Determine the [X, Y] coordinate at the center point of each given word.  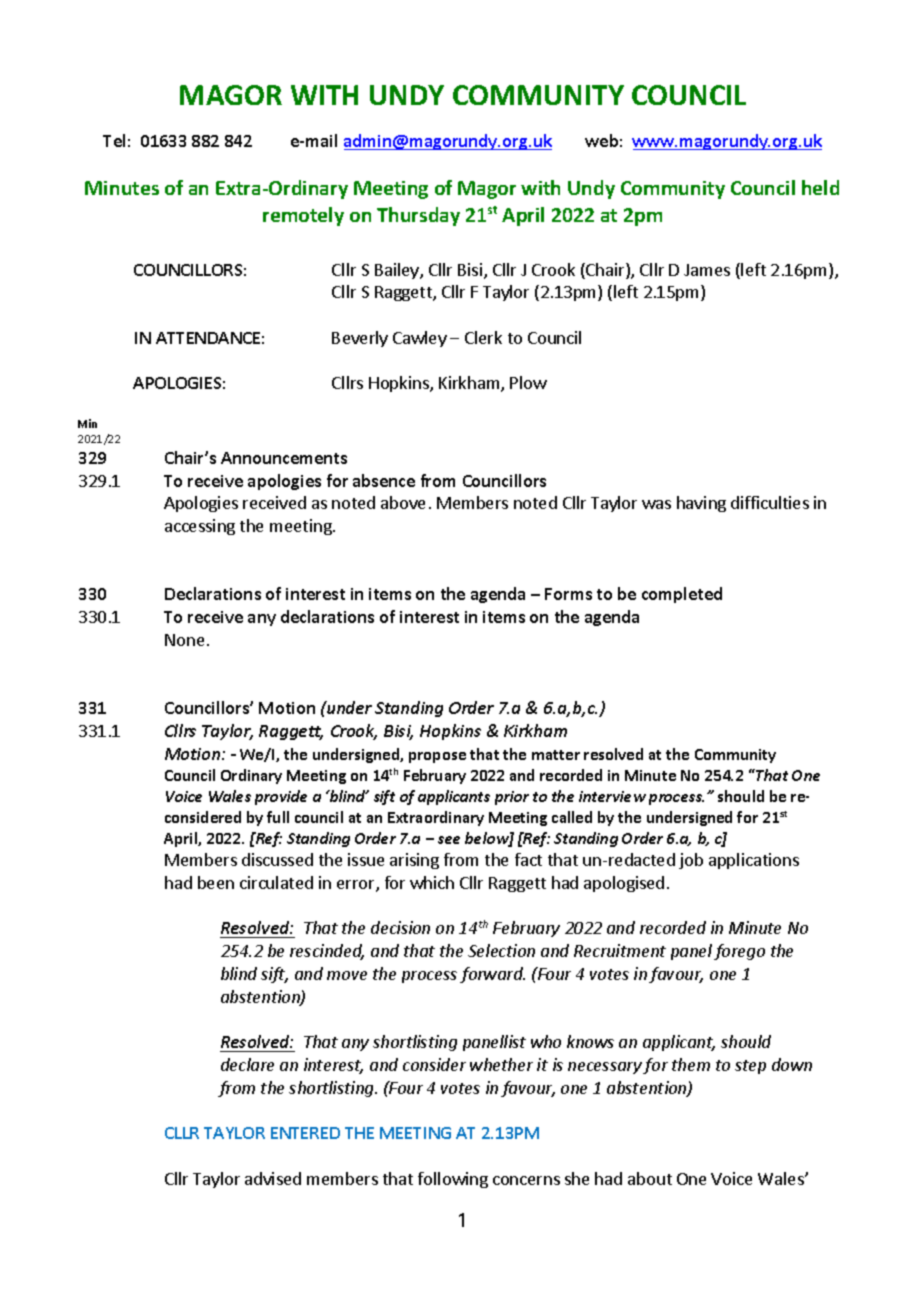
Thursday [418, 216]
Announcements [284, 458]
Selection [501, 950]
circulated [276, 882]
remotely [303, 216]
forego [739, 952]
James [707, 270]
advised [273, 1178]
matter [556, 755]
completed [682, 595]
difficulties [770, 502]
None [184, 640]
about [650, 1178]
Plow [528, 382]
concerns [526, 1180]
